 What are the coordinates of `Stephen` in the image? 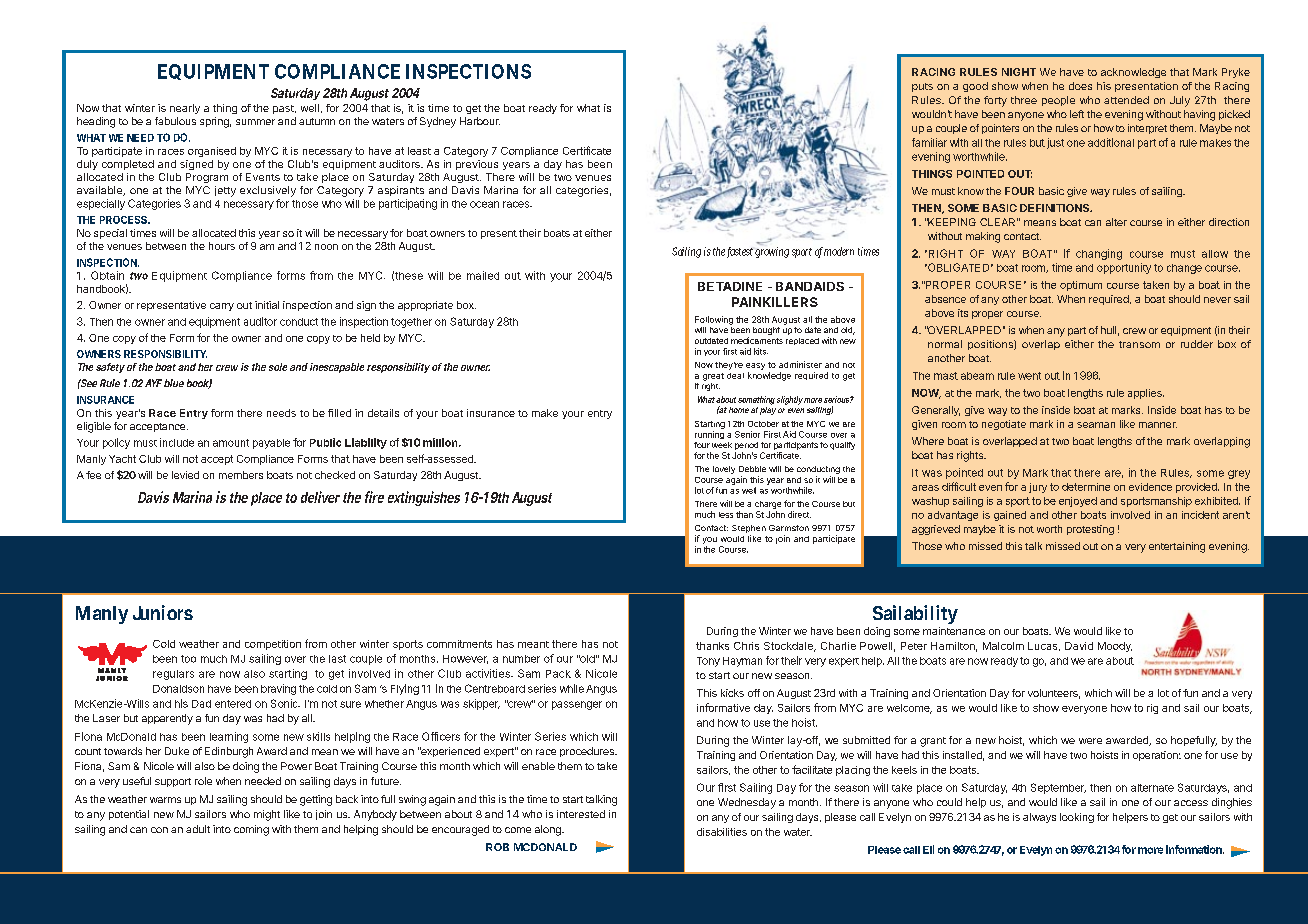 It's located at (749, 530).
